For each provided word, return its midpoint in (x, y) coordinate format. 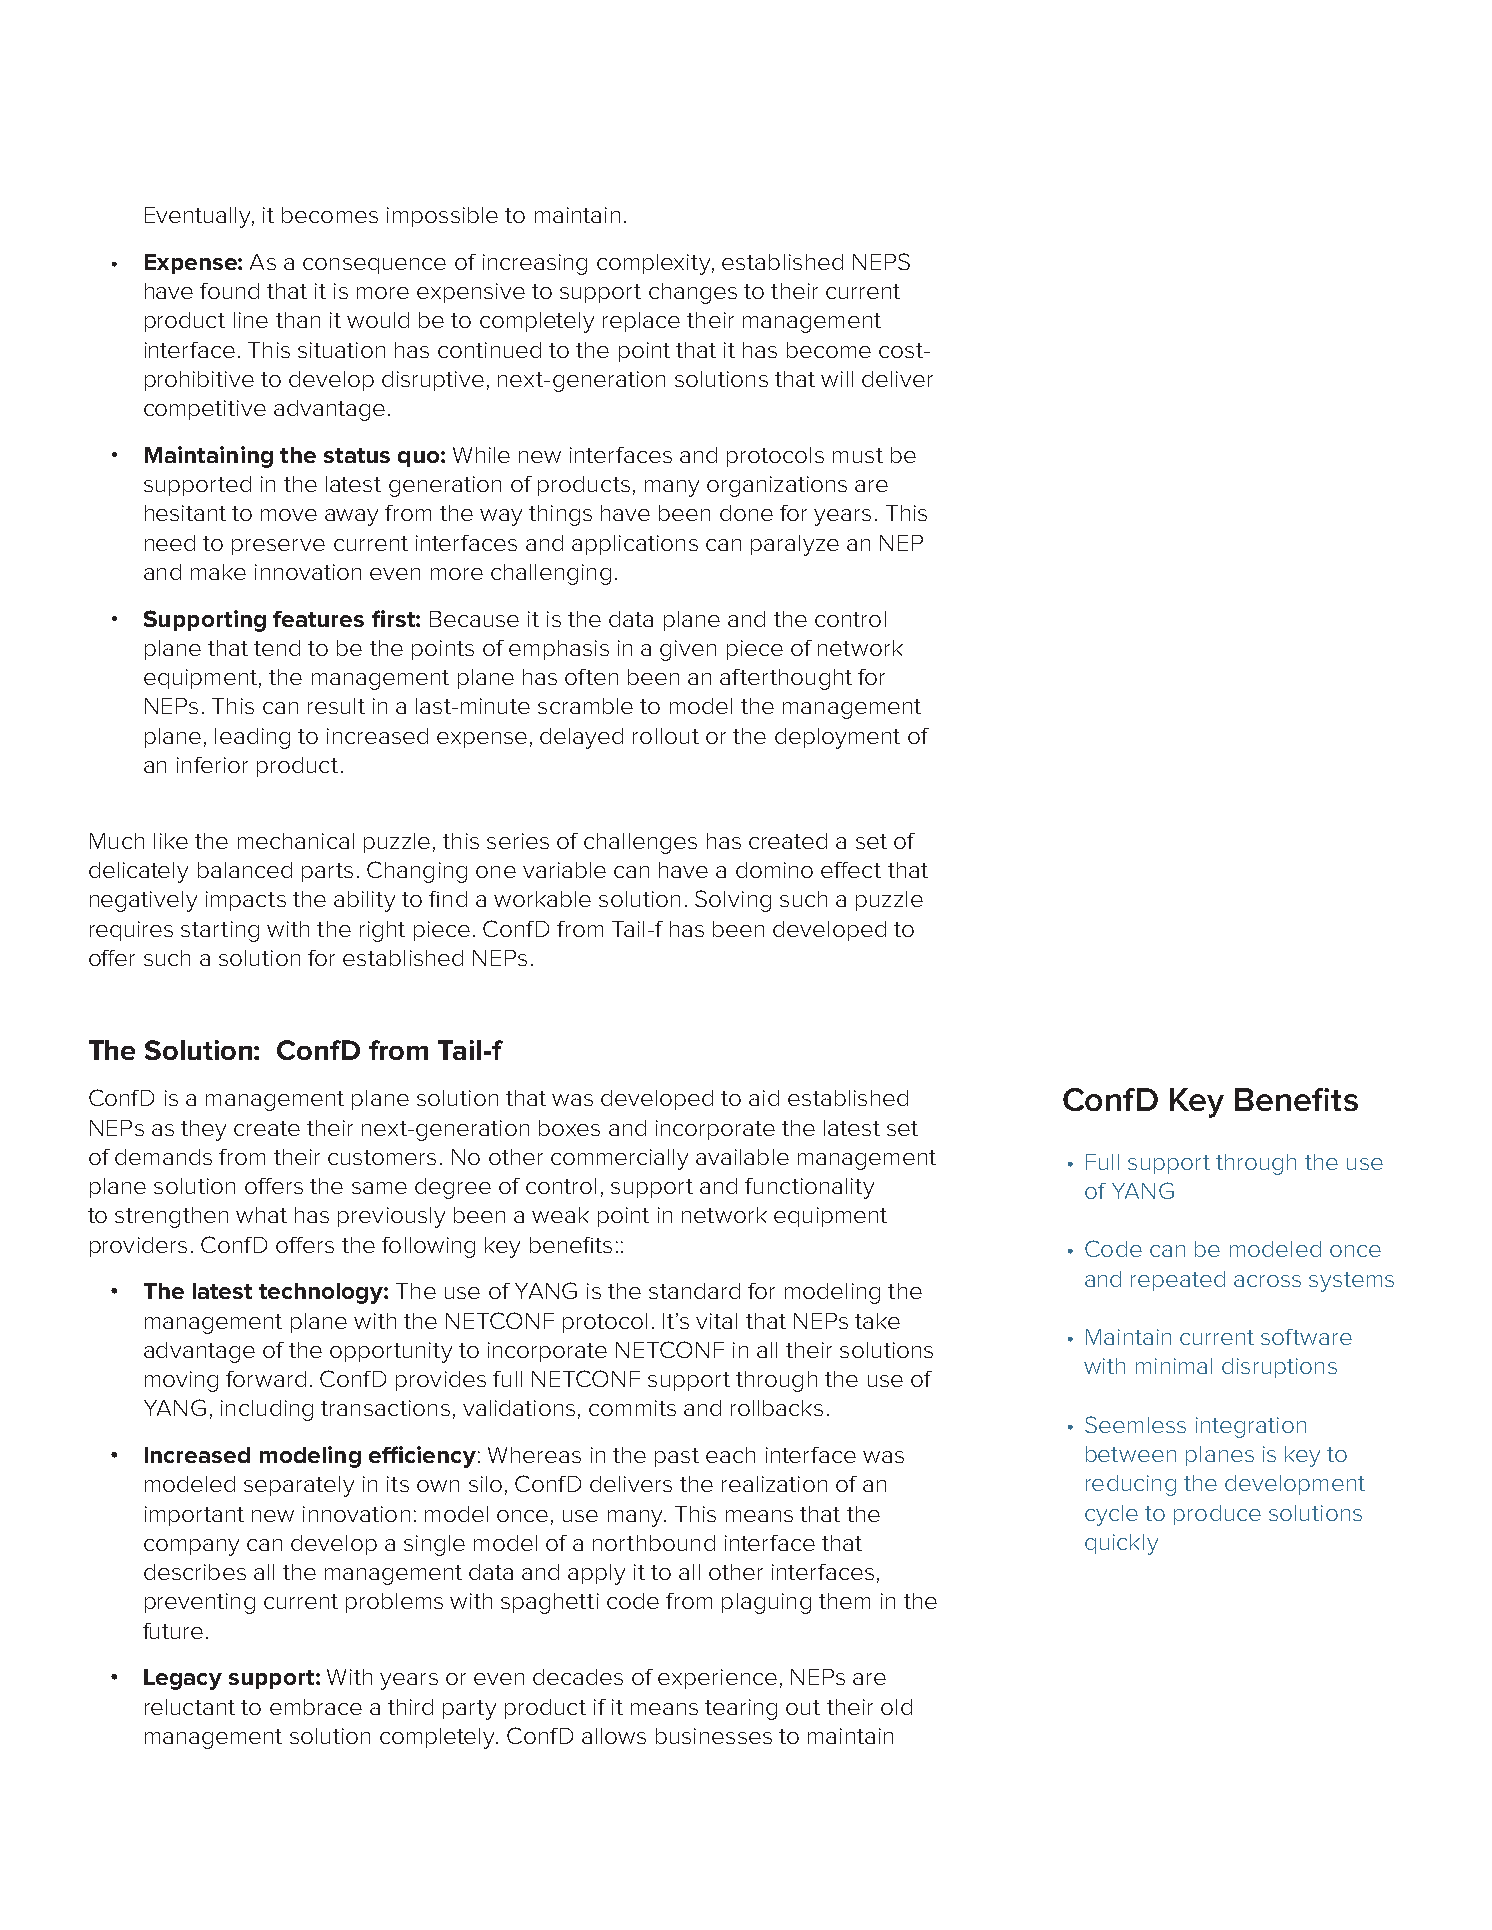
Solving (733, 901)
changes (693, 293)
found (229, 291)
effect (851, 870)
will (837, 379)
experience (717, 1679)
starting (220, 931)
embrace (316, 1707)
